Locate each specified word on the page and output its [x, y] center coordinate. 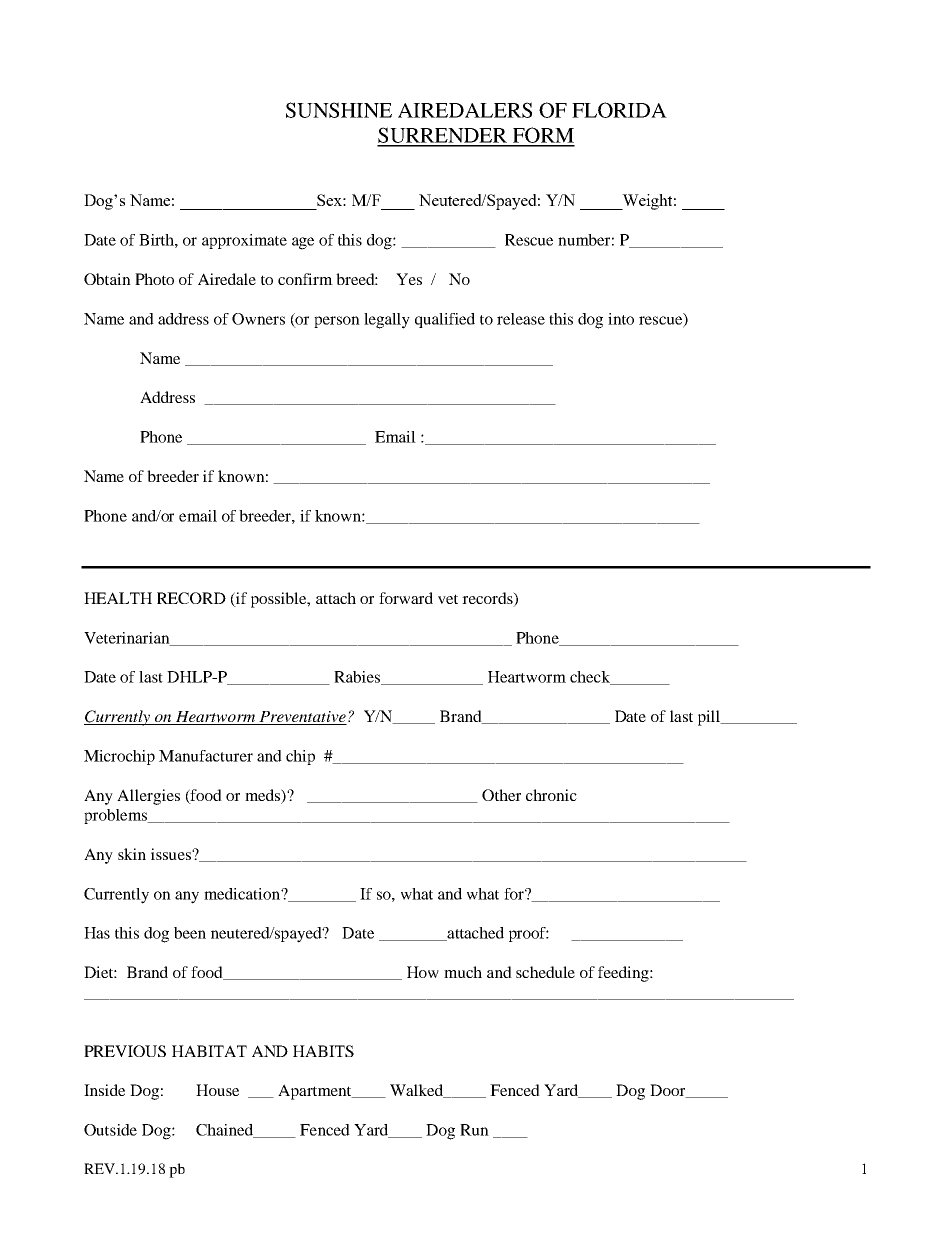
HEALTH [118, 598]
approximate [244, 241]
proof [529, 934]
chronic [551, 795]
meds [263, 795]
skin [132, 854]
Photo [154, 279]
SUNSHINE [339, 110]
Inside [104, 1090]
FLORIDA [619, 110]
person [337, 322]
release [521, 319]
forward [406, 598]
